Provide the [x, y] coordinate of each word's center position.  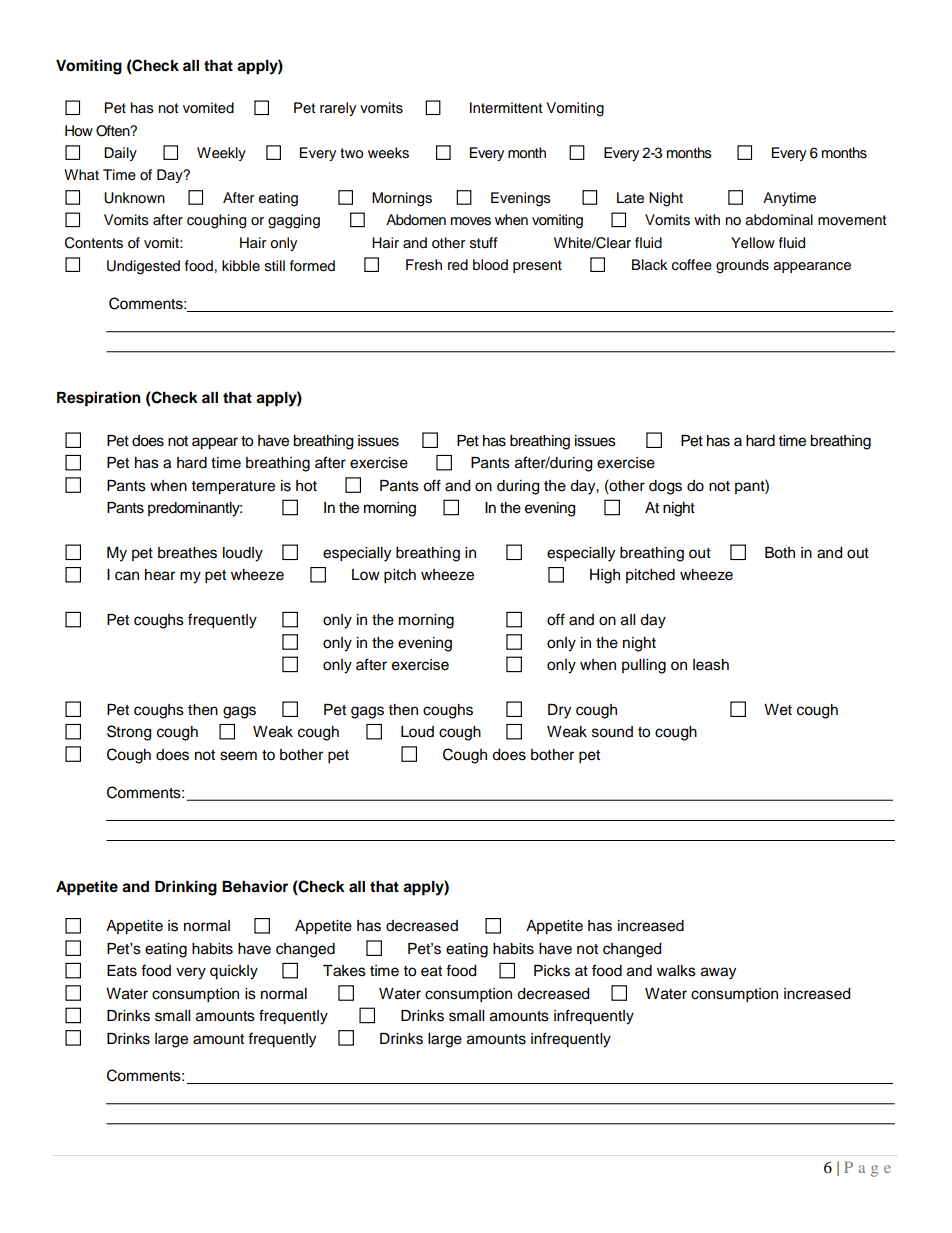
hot [306, 486]
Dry [559, 711]
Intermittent [506, 108]
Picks [552, 971]
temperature [233, 488]
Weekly [221, 154]
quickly [234, 972]
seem [238, 756]
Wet [778, 710]
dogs [665, 487]
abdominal [779, 220]
